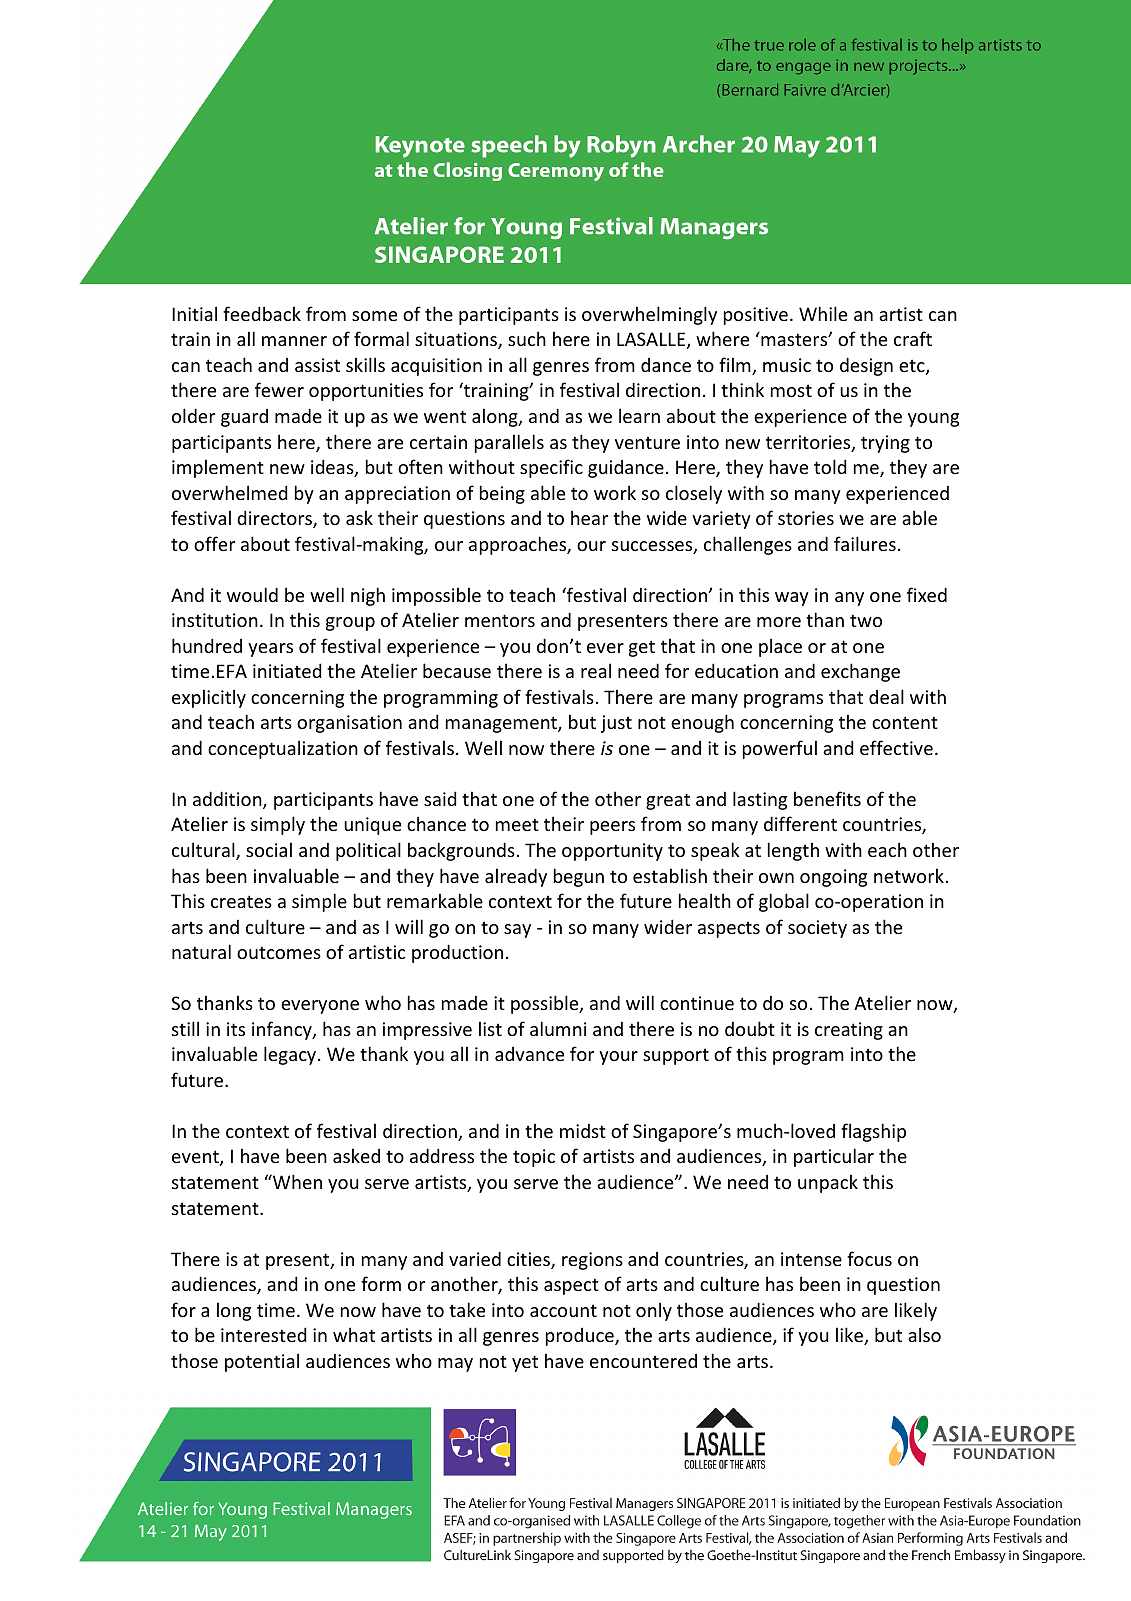 The width and height of the page is (1131, 1601). I want to click on such, so click(527, 338).
